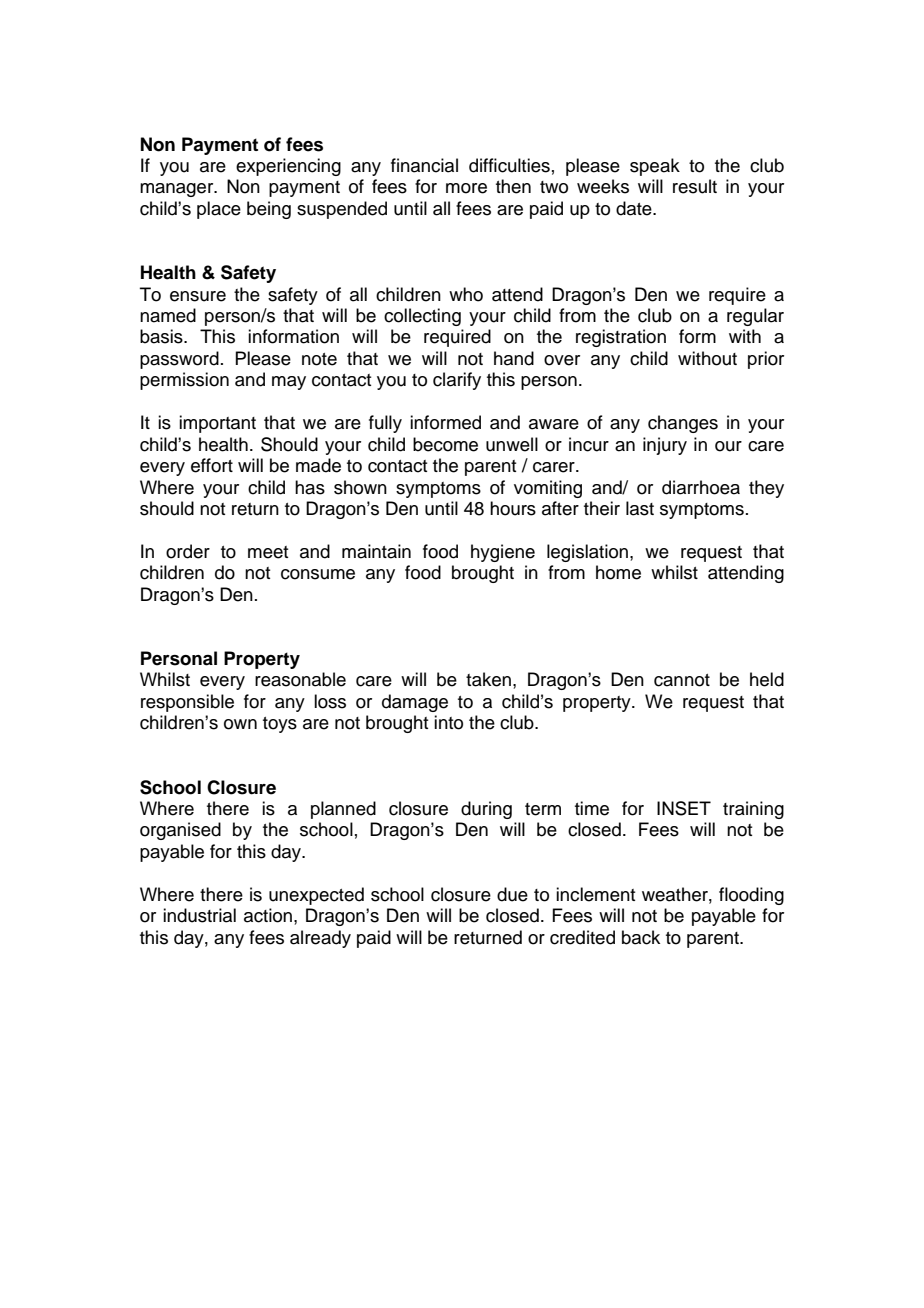  I want to click on place, so click(219, 210).
